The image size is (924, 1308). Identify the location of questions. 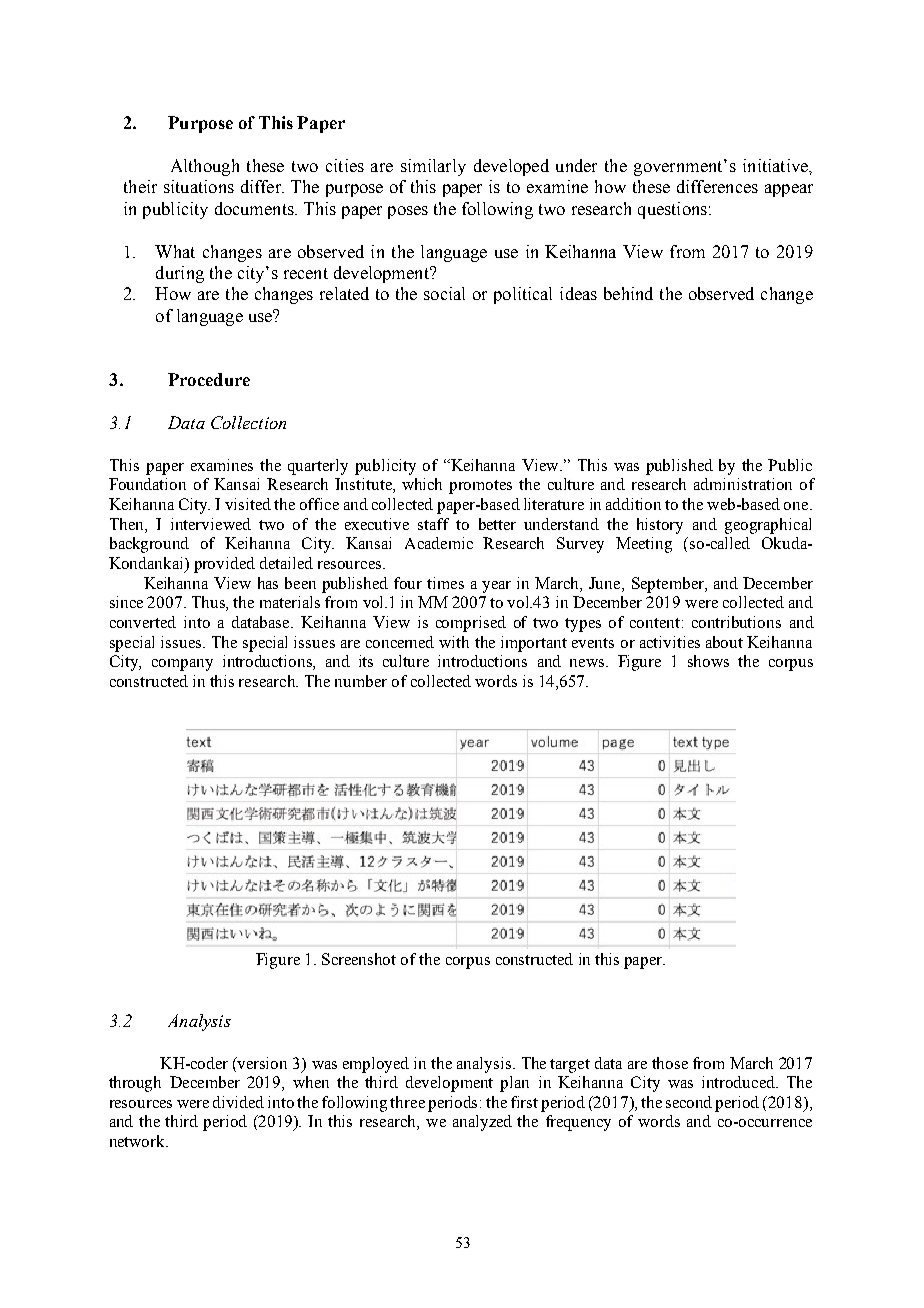
(672, 210).
